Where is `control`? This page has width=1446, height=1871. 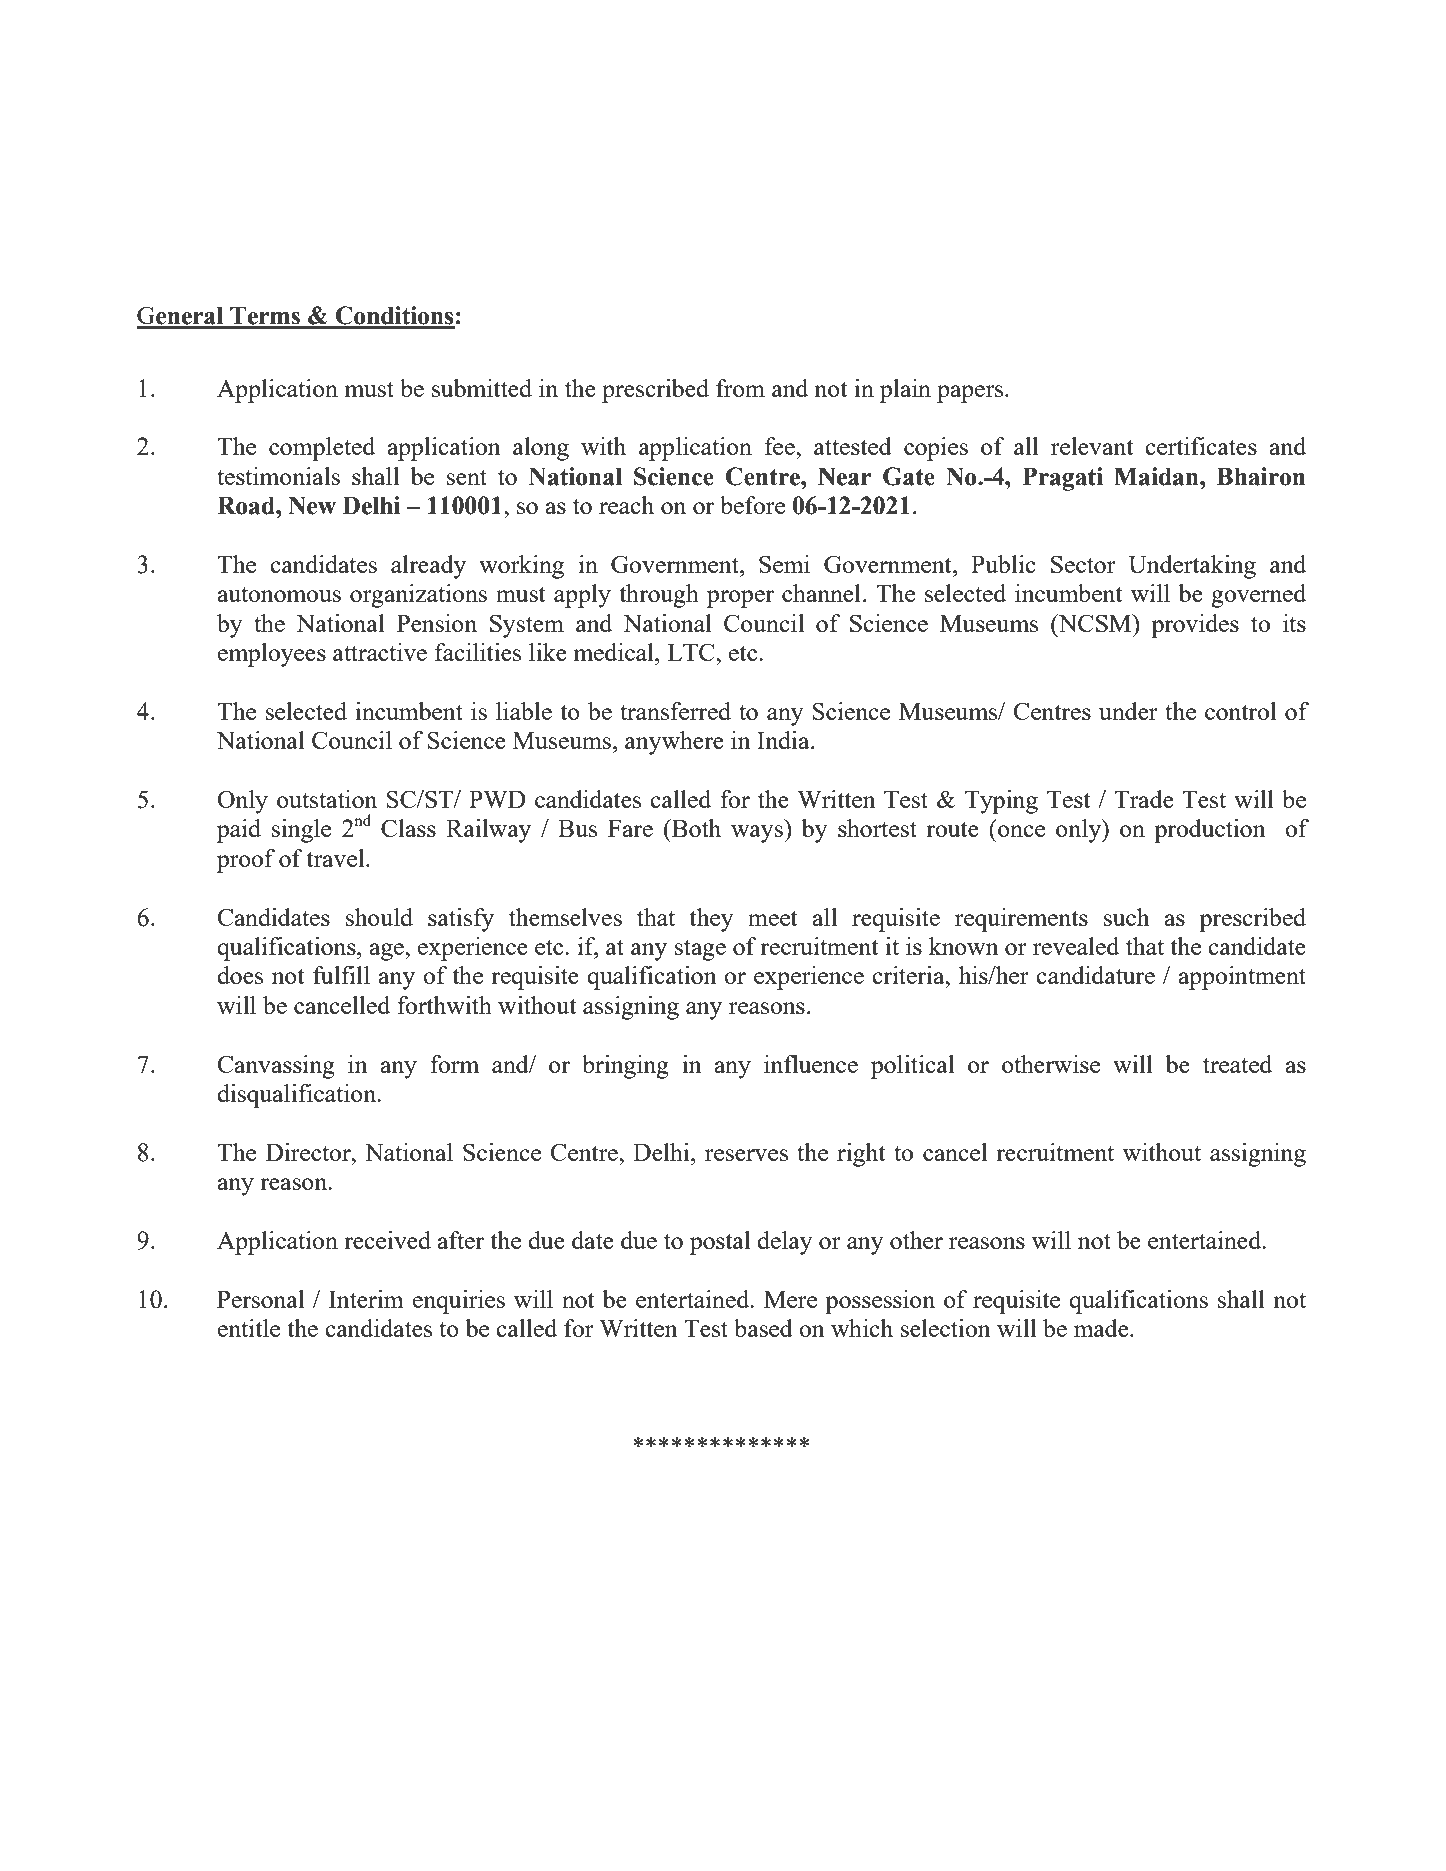
control is located at coordinates (1240, 711).
